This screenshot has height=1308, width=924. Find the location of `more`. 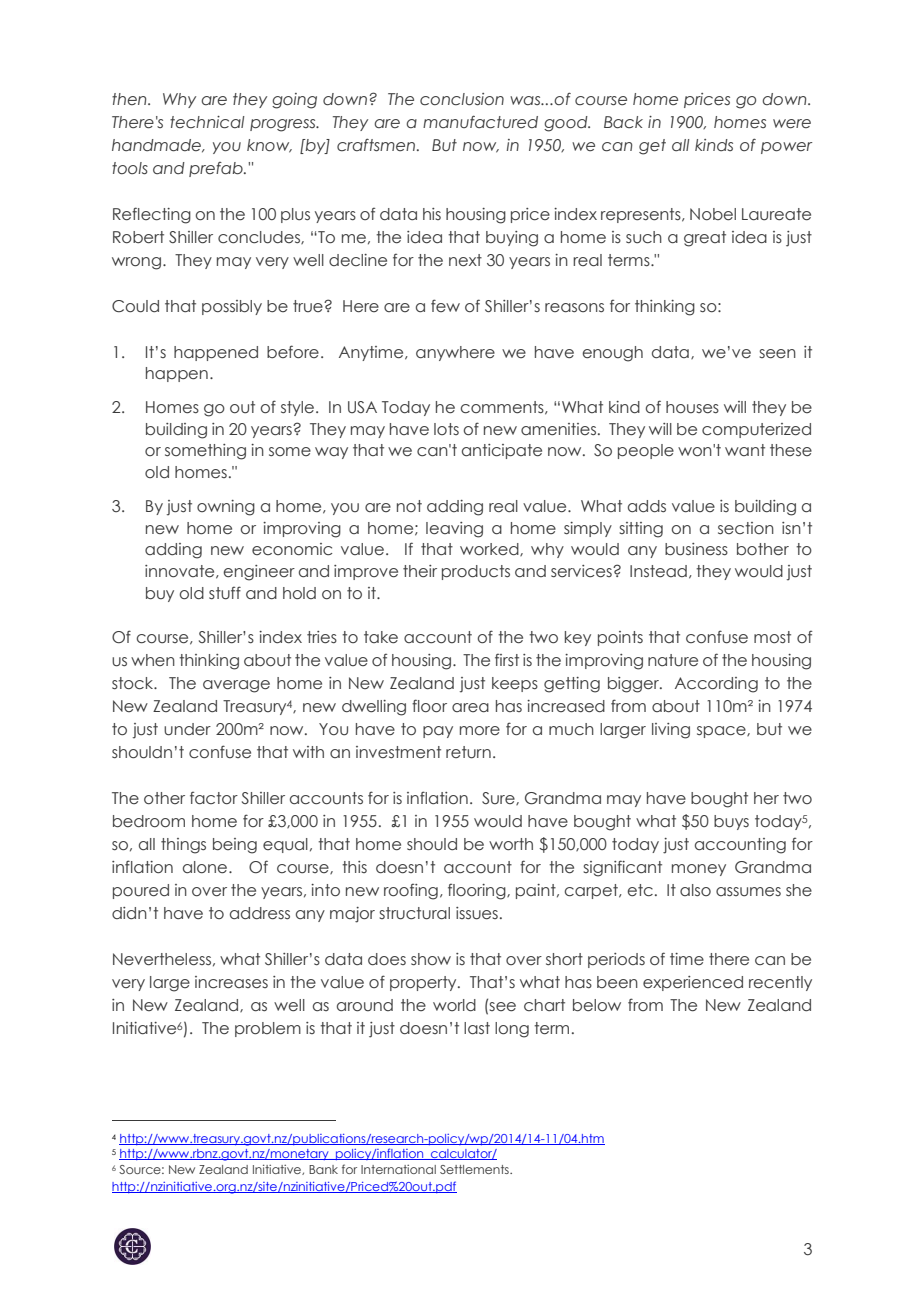

more is located at coordinates (480, 731).
